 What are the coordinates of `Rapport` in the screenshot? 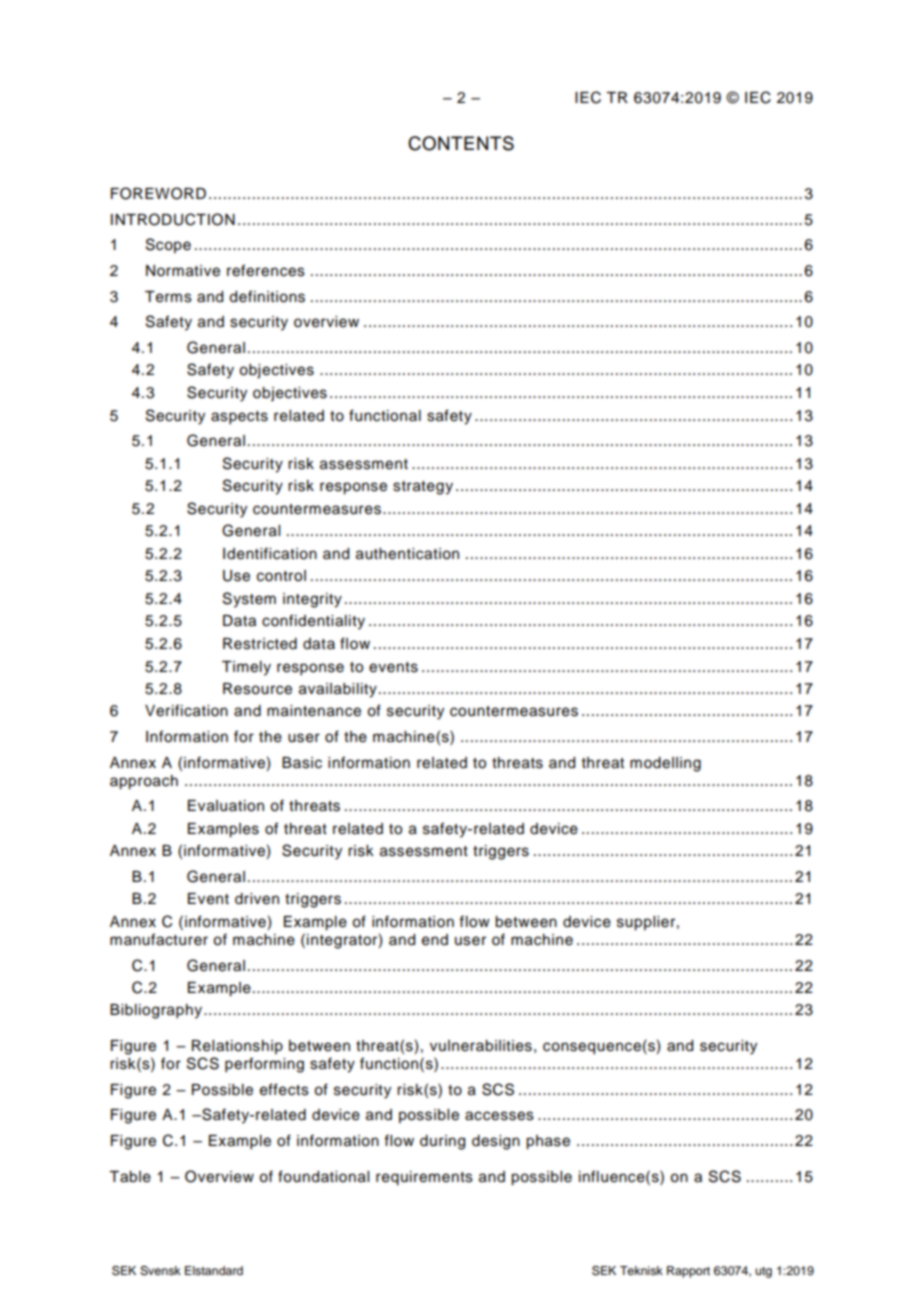 It's located at (688, 1272).
